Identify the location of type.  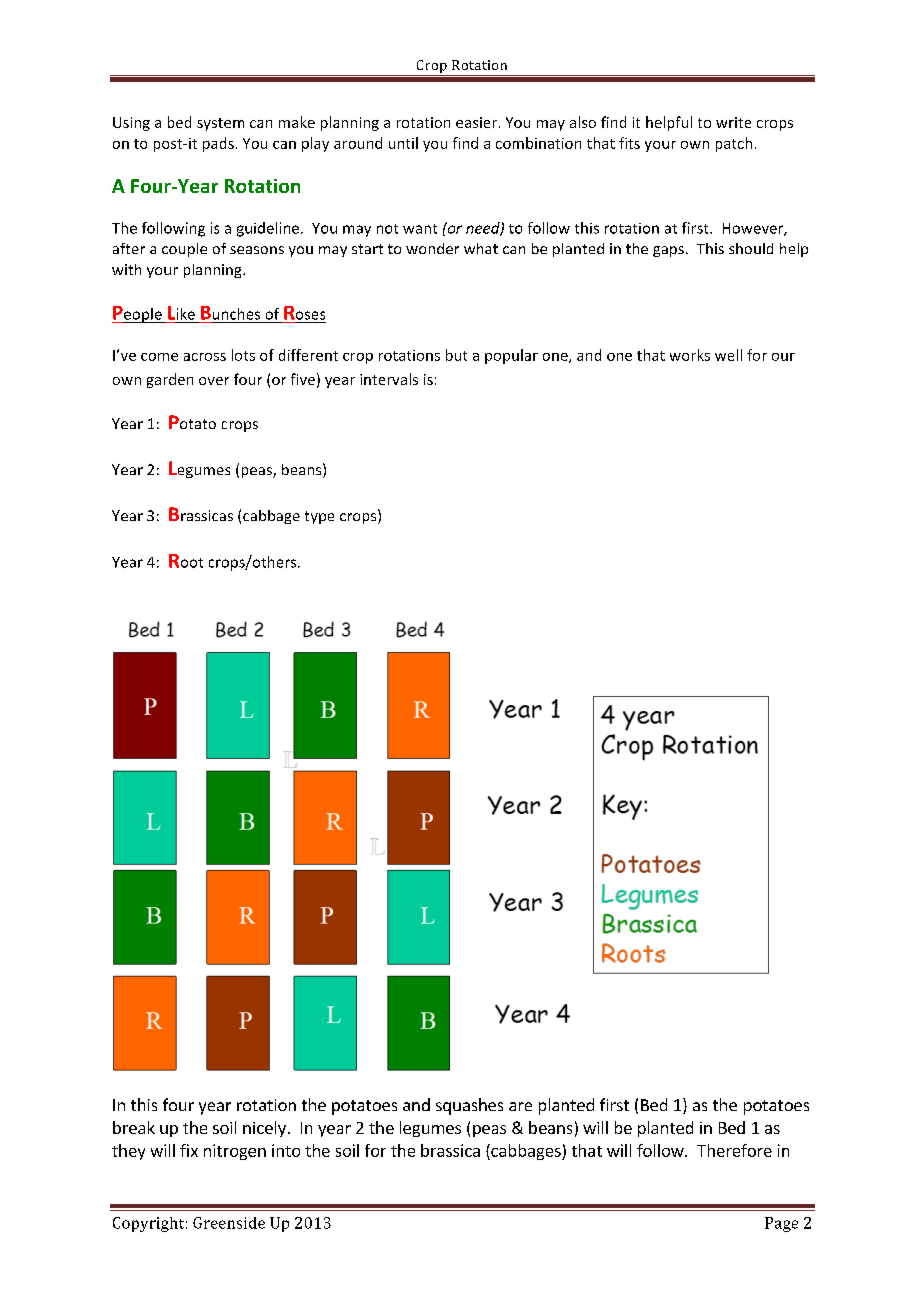
(319, 517).
